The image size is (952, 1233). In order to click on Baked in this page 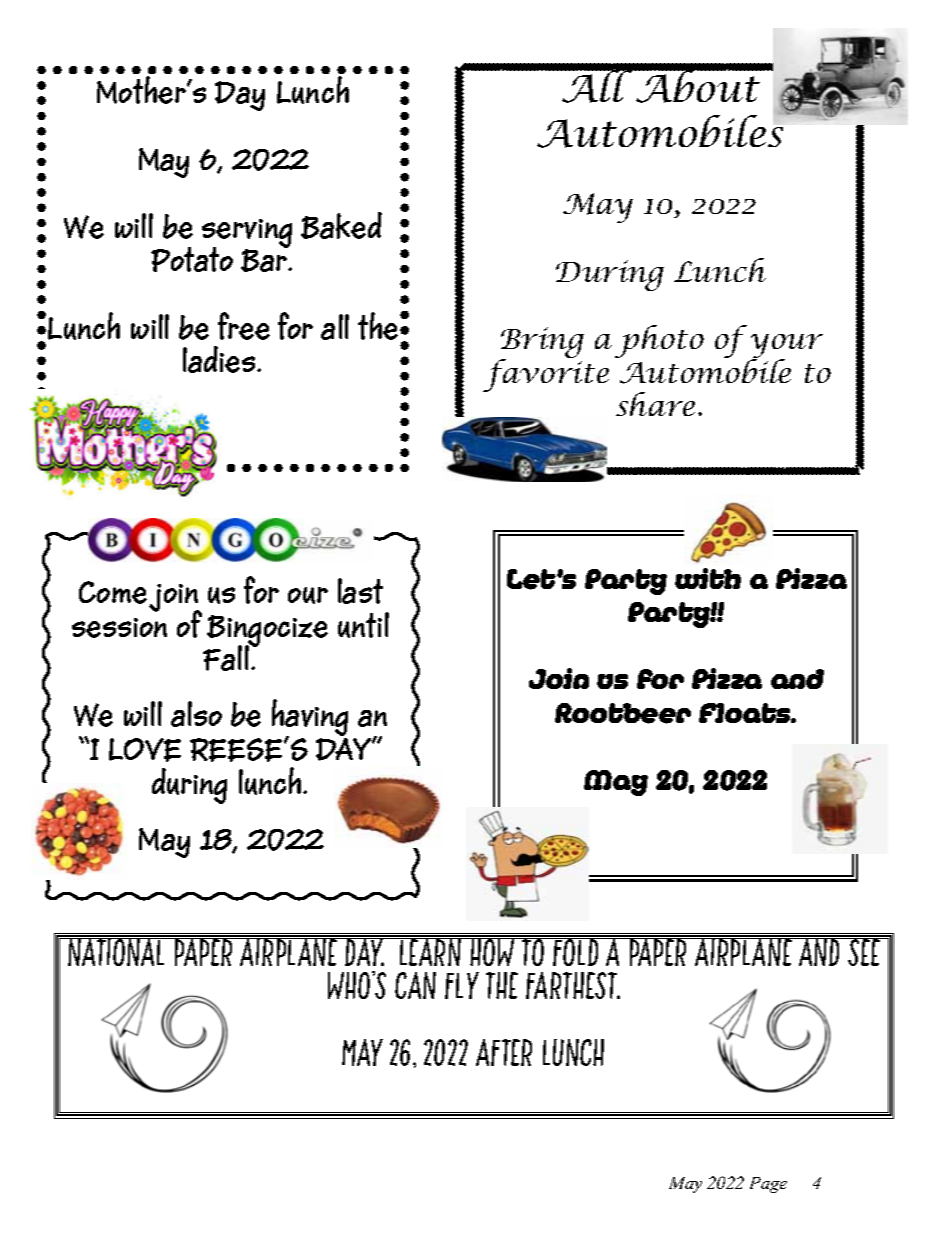, I will do `click(341, 225)`.
